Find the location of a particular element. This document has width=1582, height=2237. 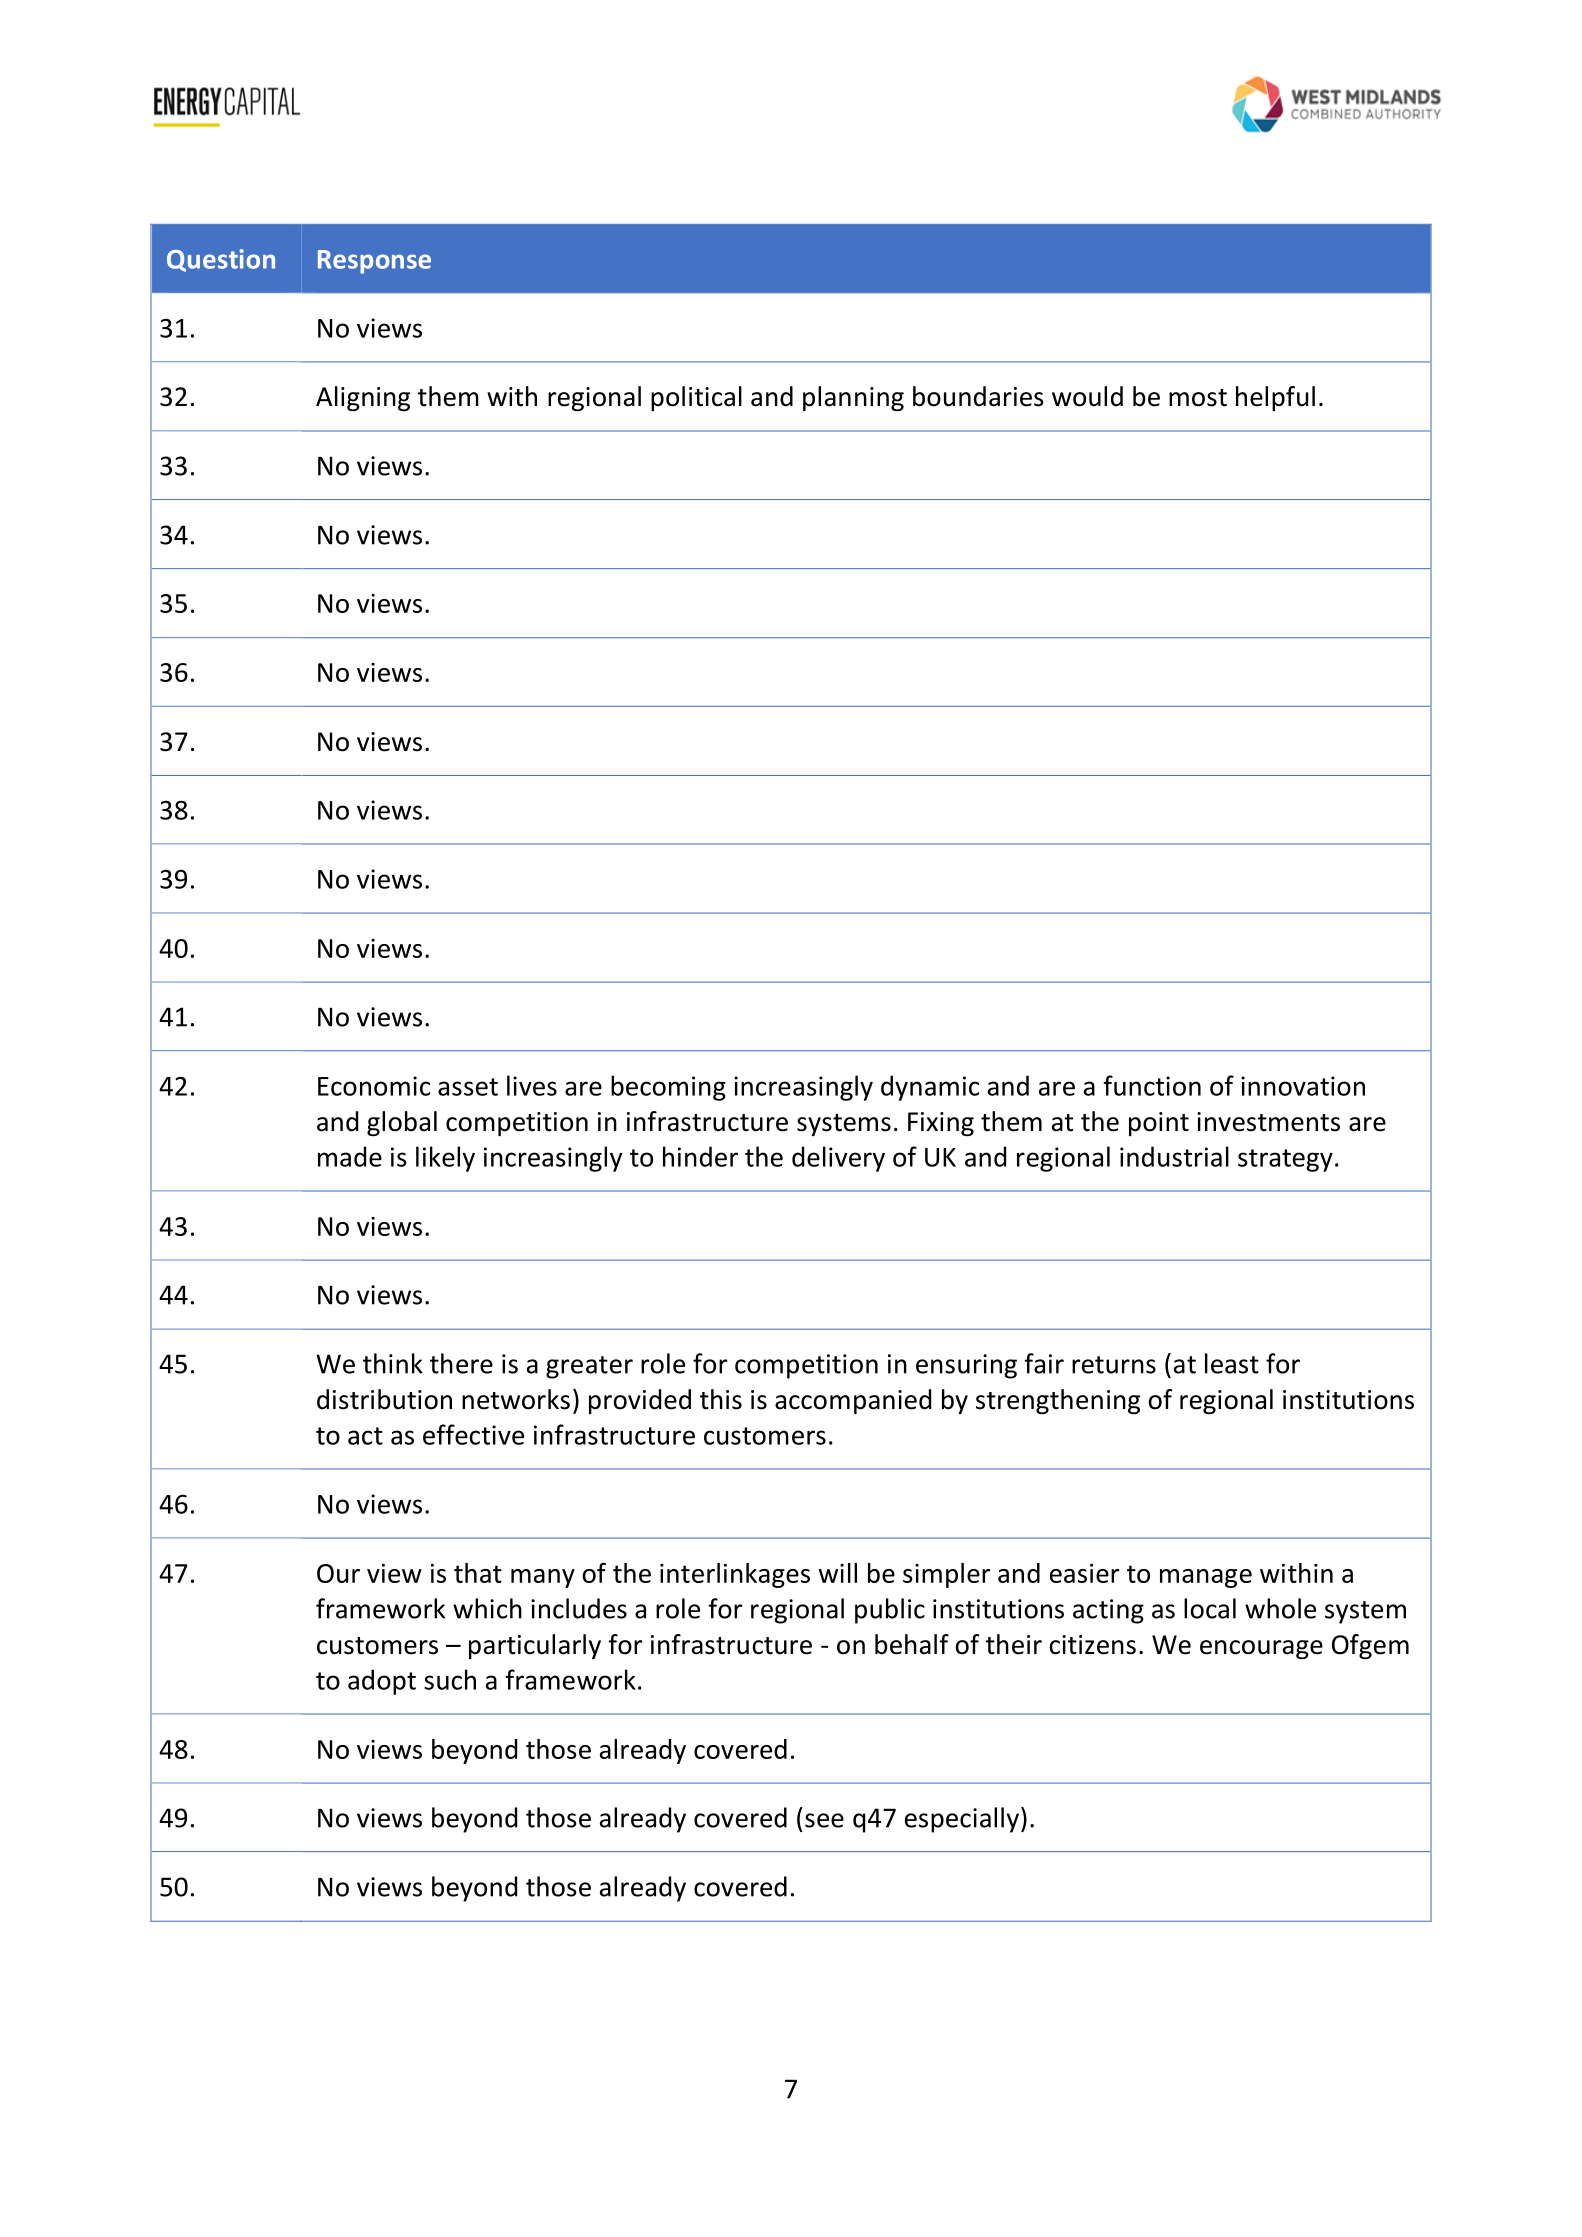

Economic is located at coordinates (374, 1086).
